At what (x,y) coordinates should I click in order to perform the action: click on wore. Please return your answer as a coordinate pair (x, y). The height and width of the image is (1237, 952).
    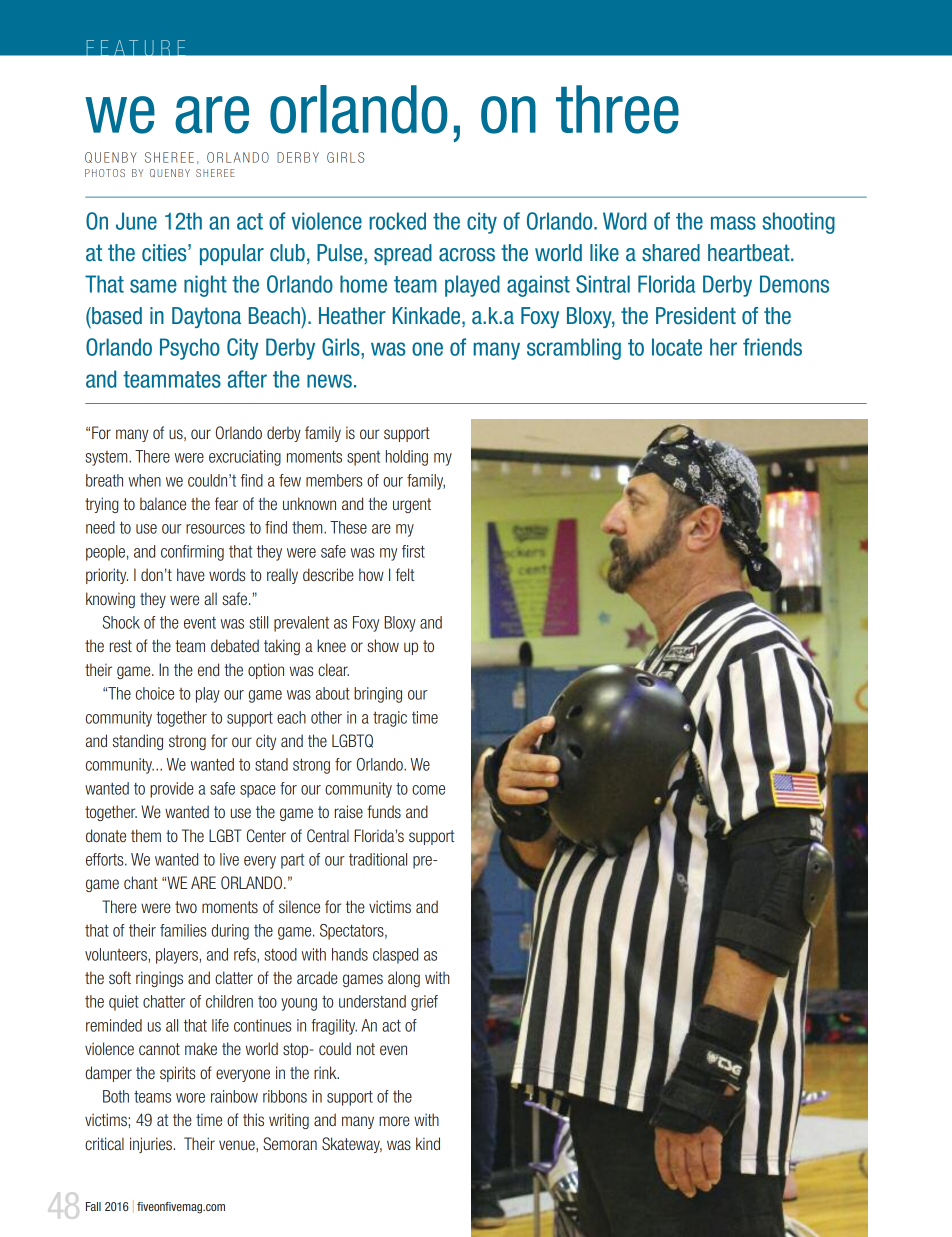
    Looking at the image, I should click on (190, 1098).
